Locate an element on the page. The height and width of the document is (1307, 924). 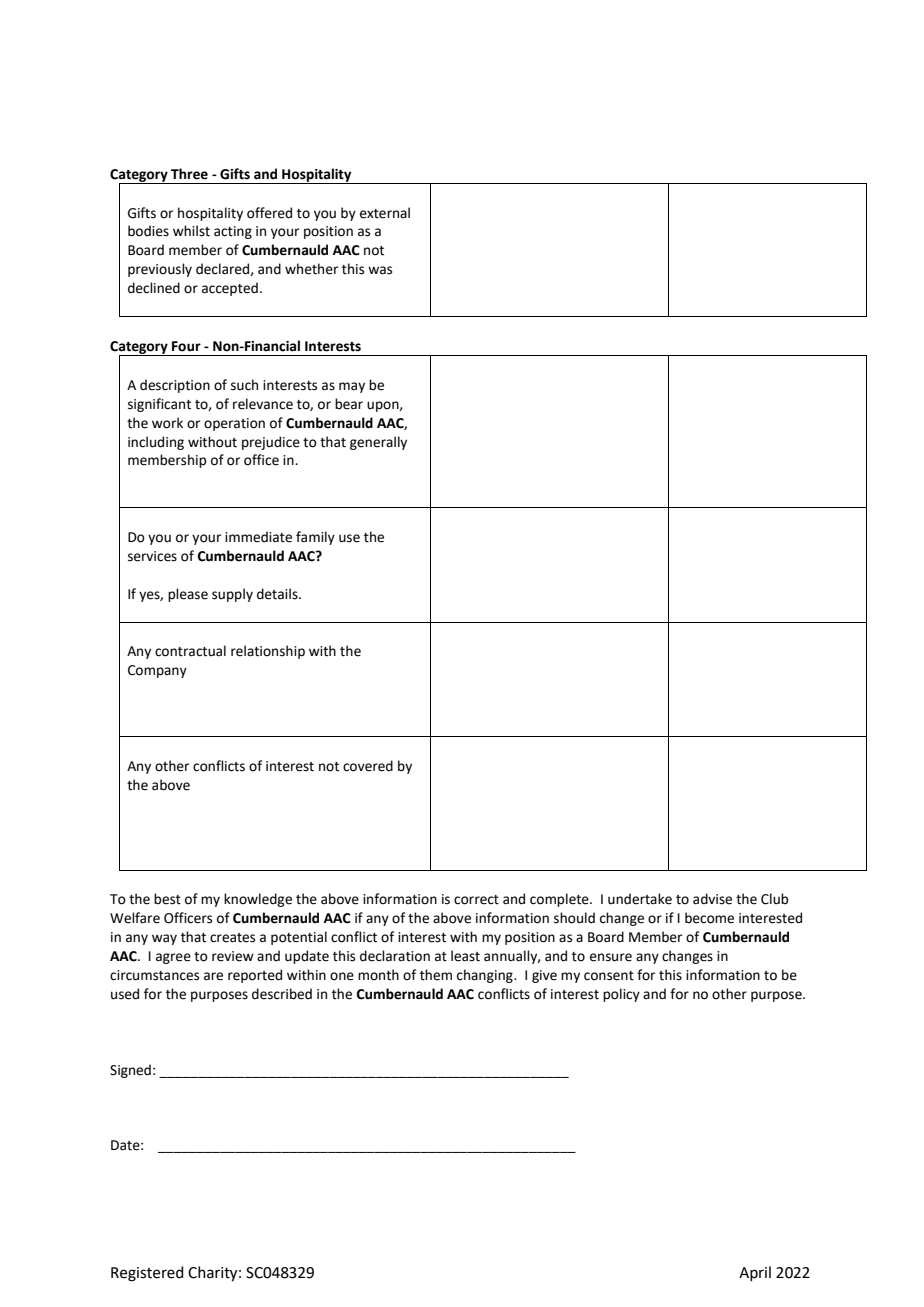
Registered is located at coordinates (147, 1274).
